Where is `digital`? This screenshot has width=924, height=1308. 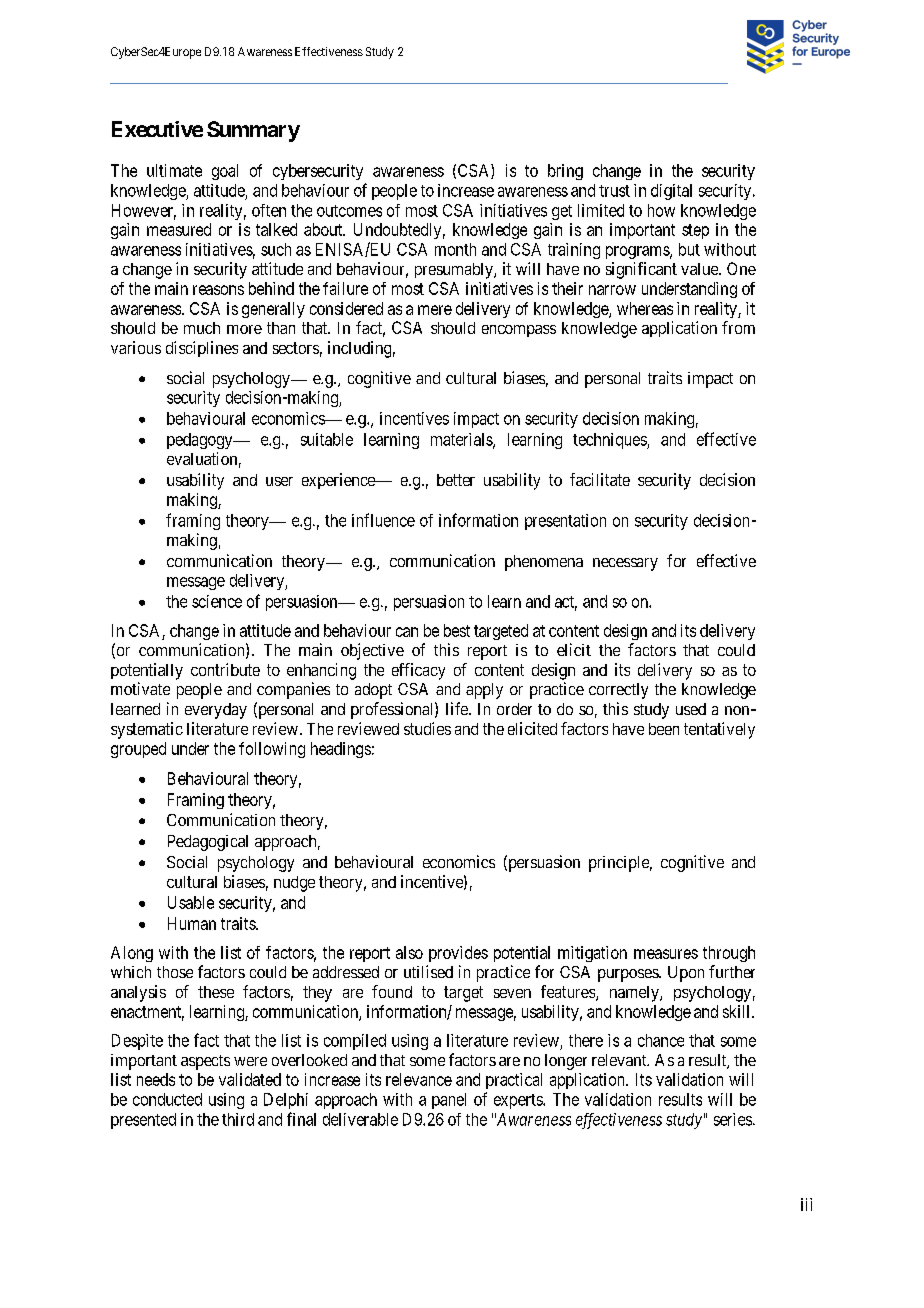 digital is located at coordinates (671, 192).
